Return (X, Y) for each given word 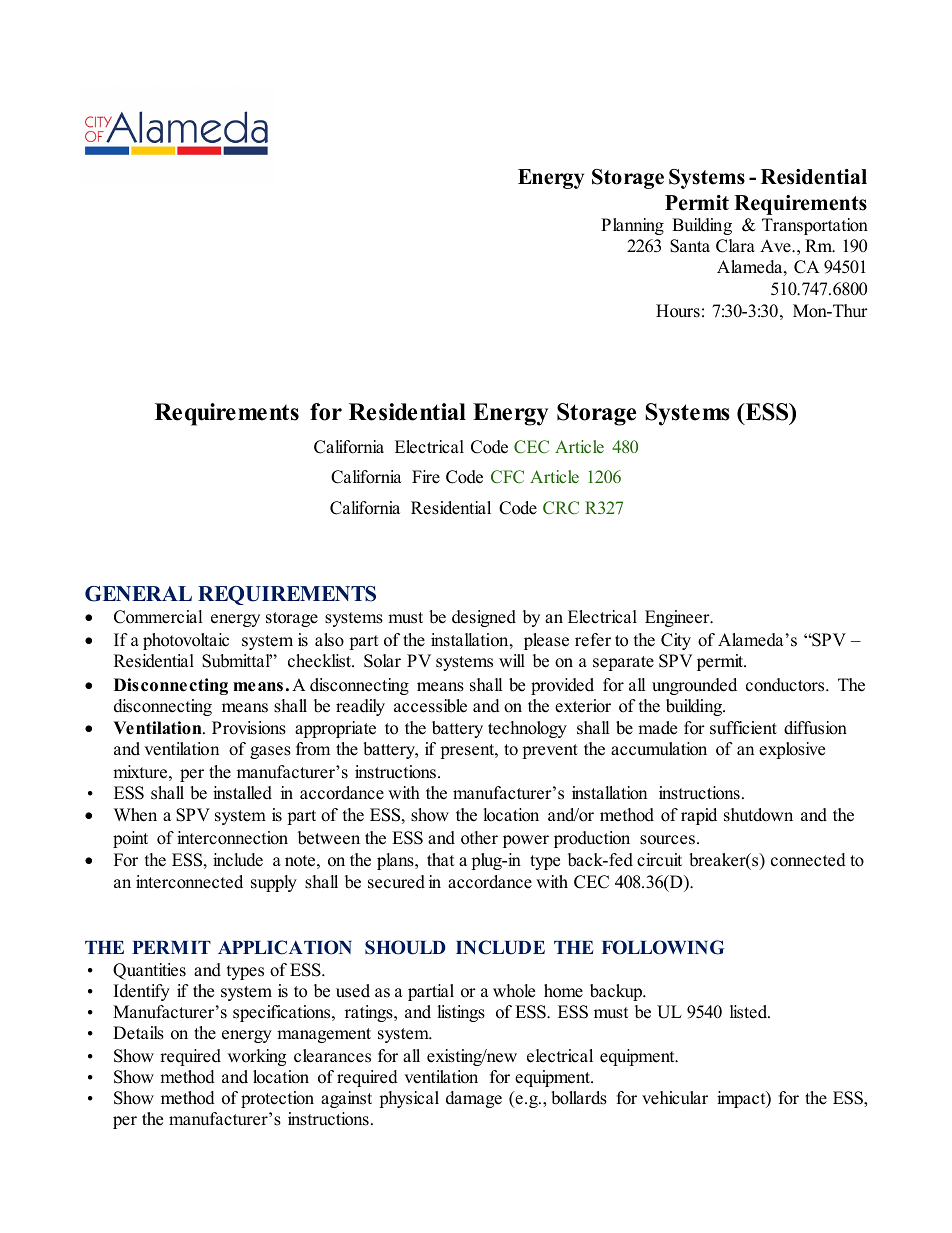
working (257, 1057)
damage (474, 1099)
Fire (426, 477)
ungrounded (694, 686)
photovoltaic (186, 641)
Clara (735, 246)
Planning (632, 226)
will (512, 660)
